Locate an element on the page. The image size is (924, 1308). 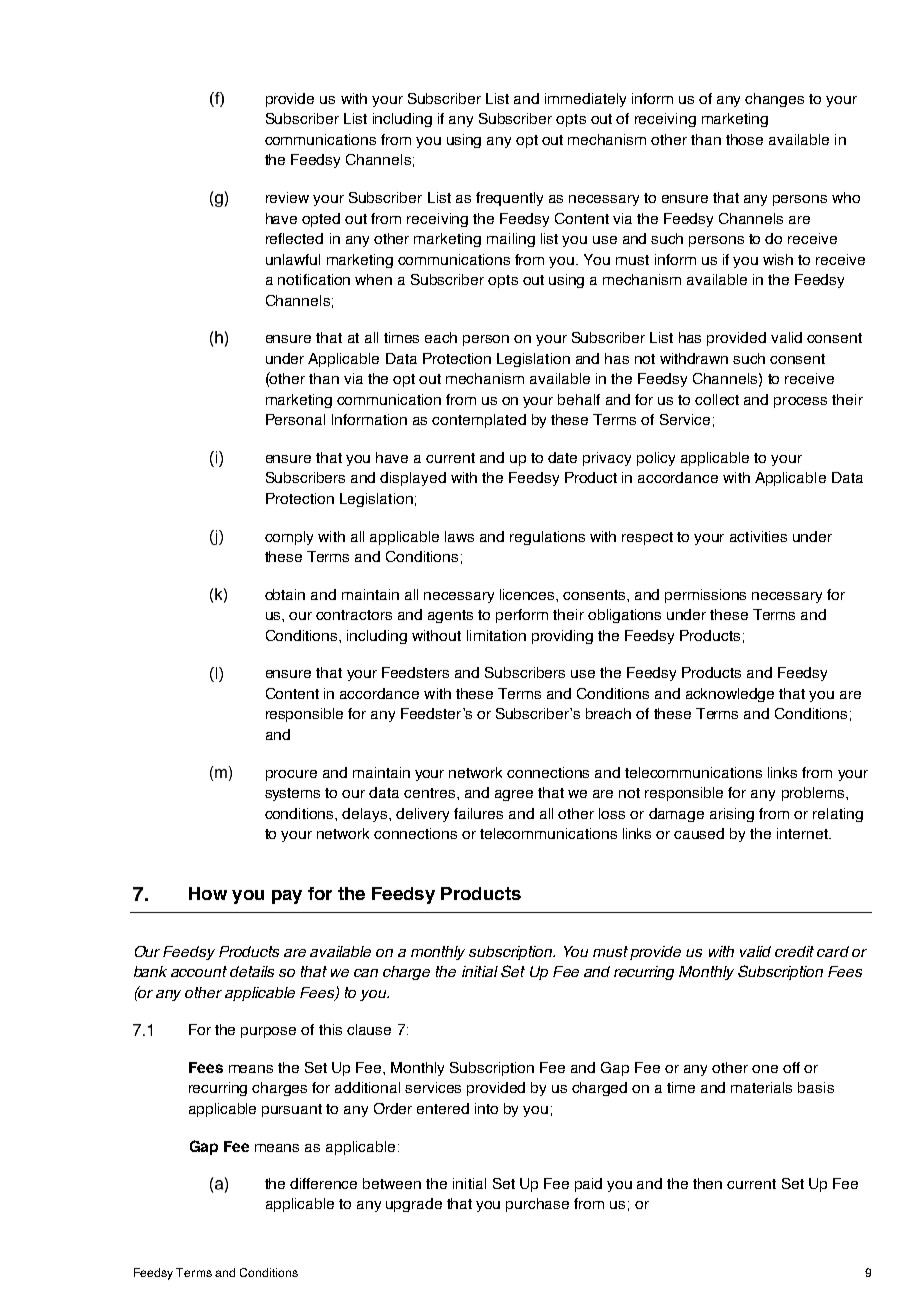
limitation is located at coordinates (496, 635).
